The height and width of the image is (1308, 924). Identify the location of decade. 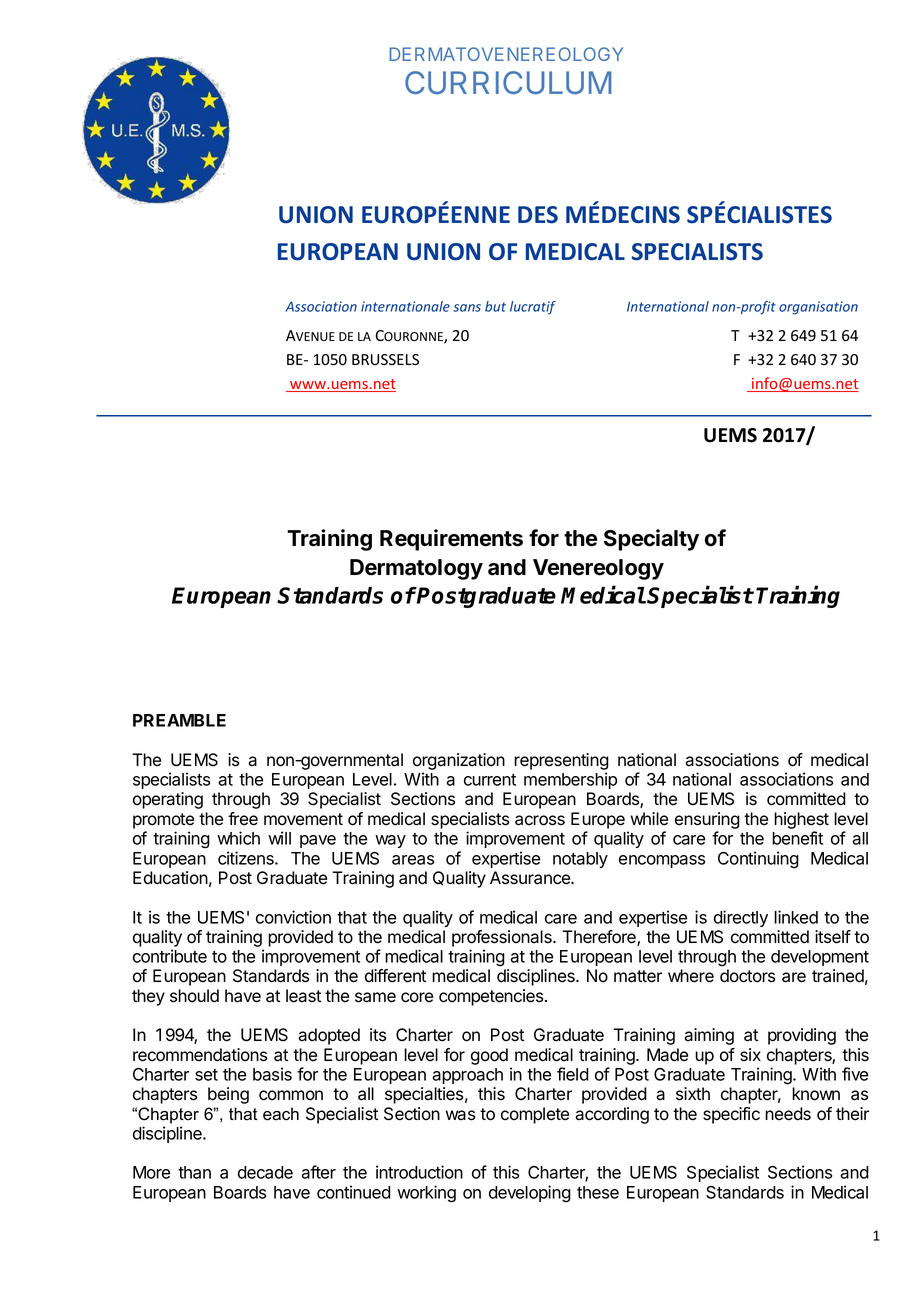
(265, 1172).
